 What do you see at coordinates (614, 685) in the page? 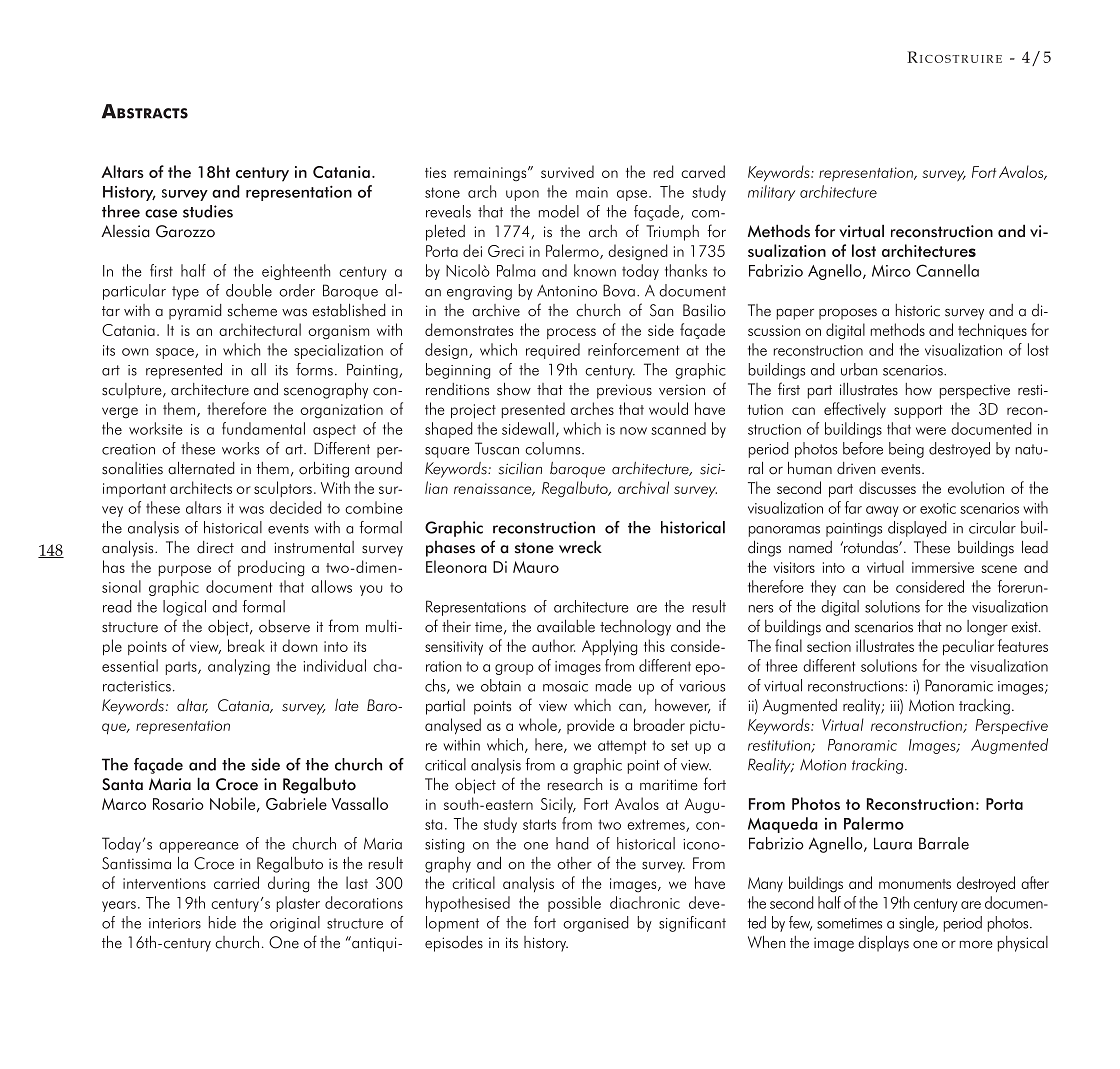
I see `made` at bounding box center [614, 685].
